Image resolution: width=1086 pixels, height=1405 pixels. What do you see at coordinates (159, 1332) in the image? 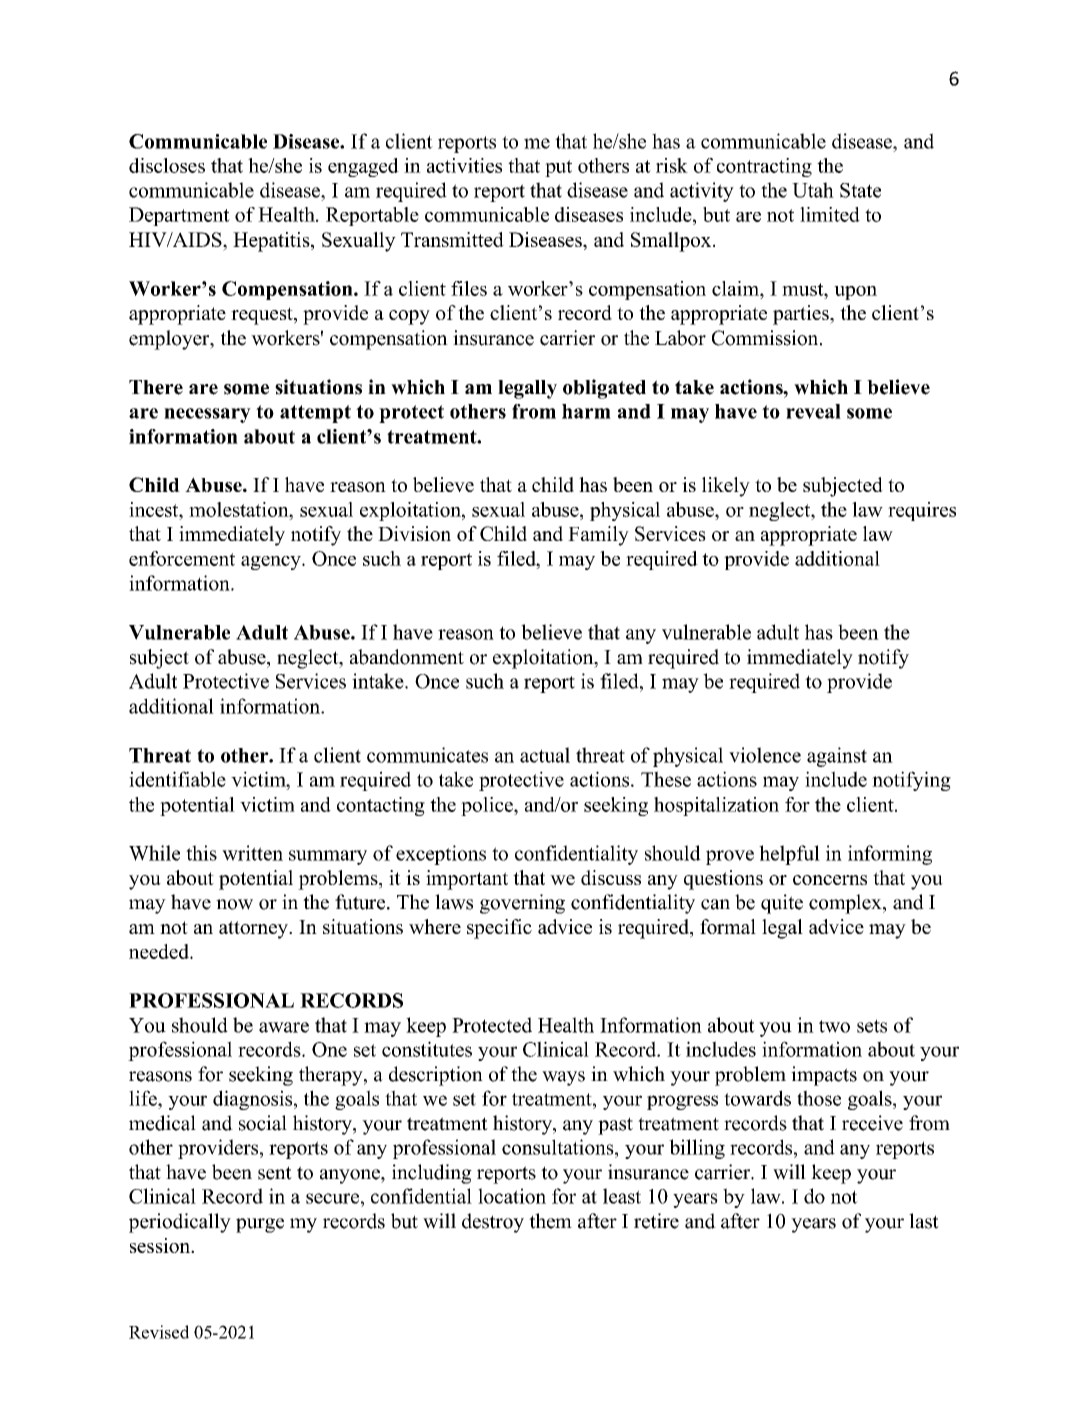
I see `Revised` at bounding box center [159, 1332].
